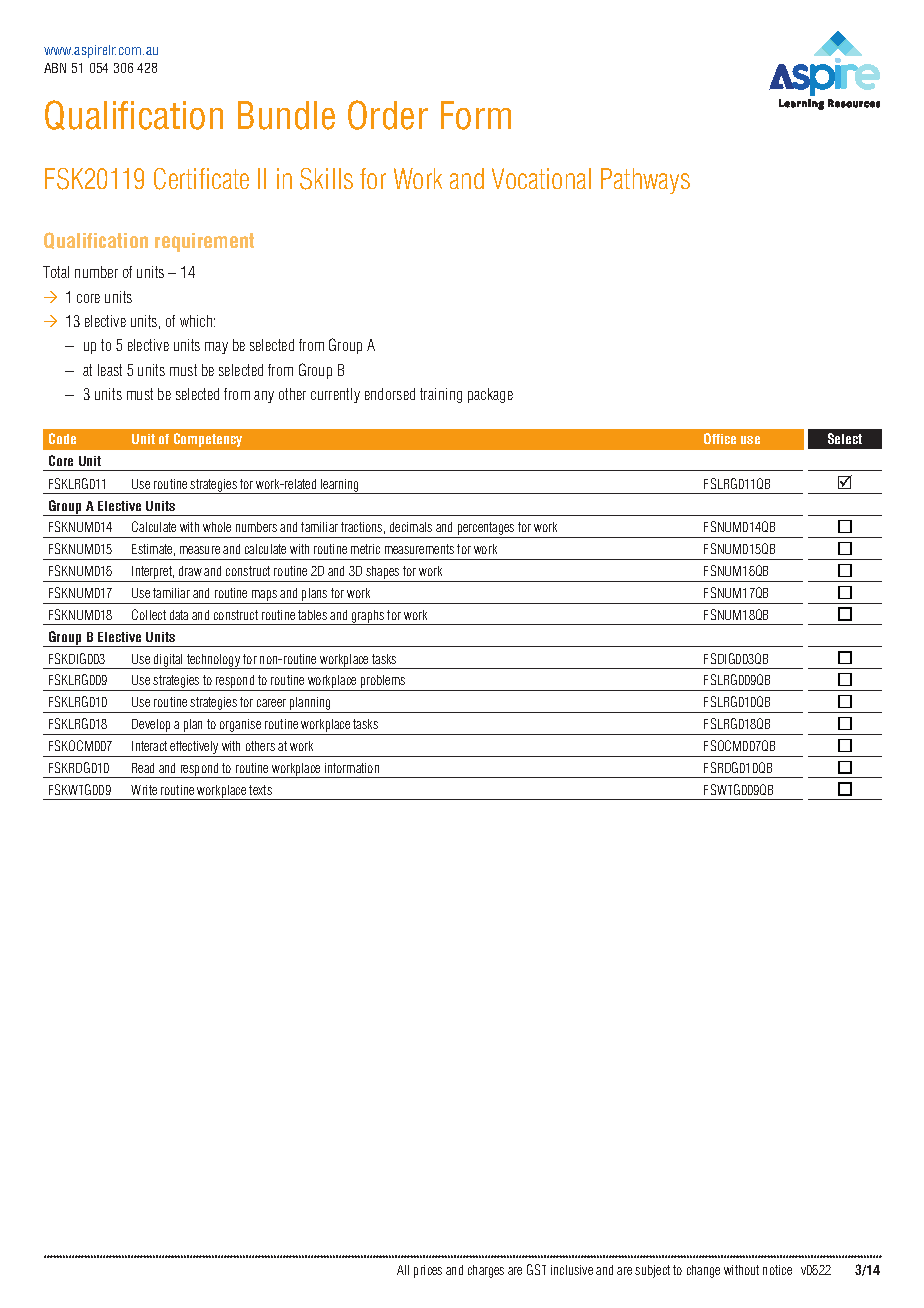  I want to click on ABN, so click(55, 68).
